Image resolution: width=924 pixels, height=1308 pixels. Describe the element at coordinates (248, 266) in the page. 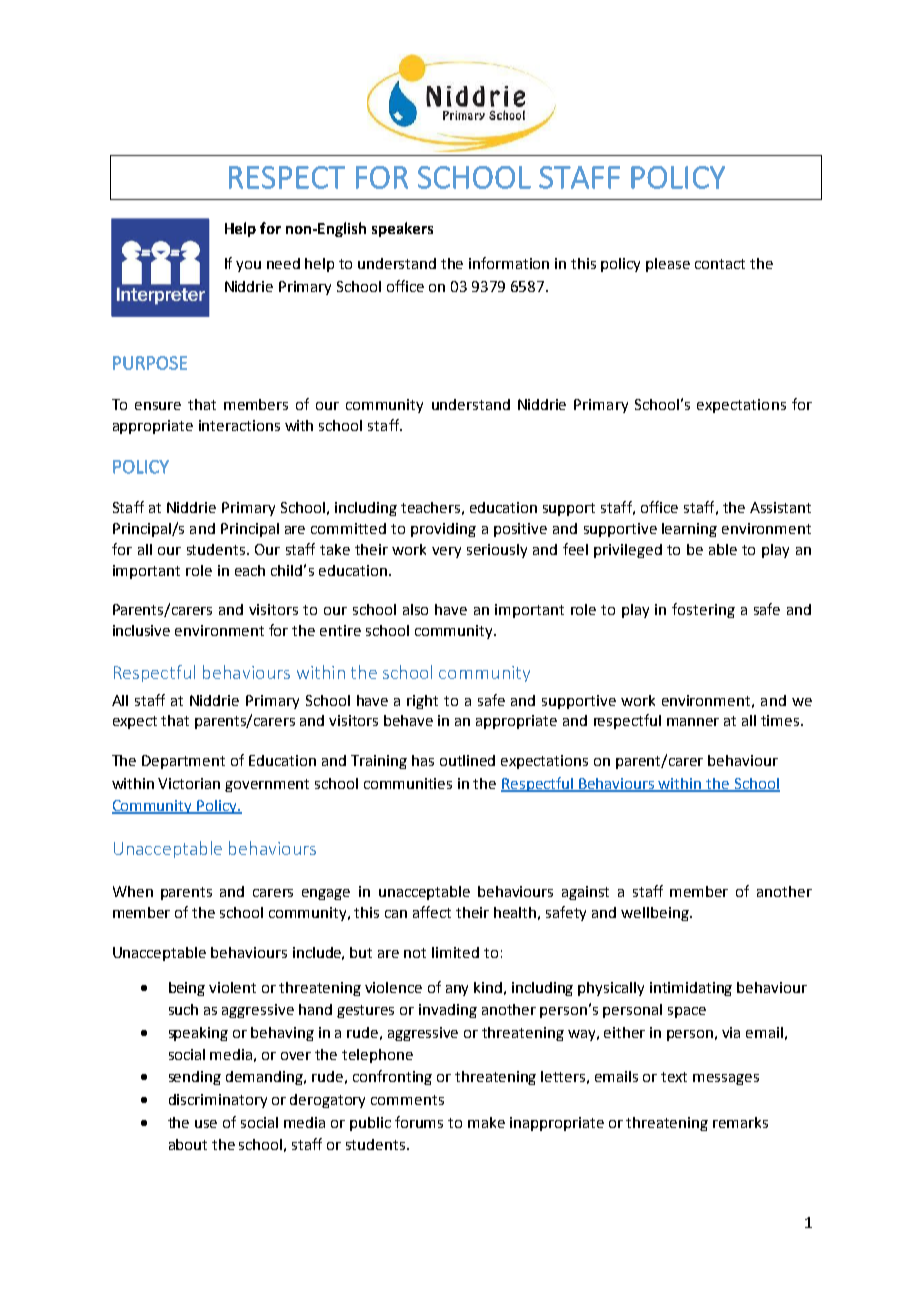

I see `you` at that location.
